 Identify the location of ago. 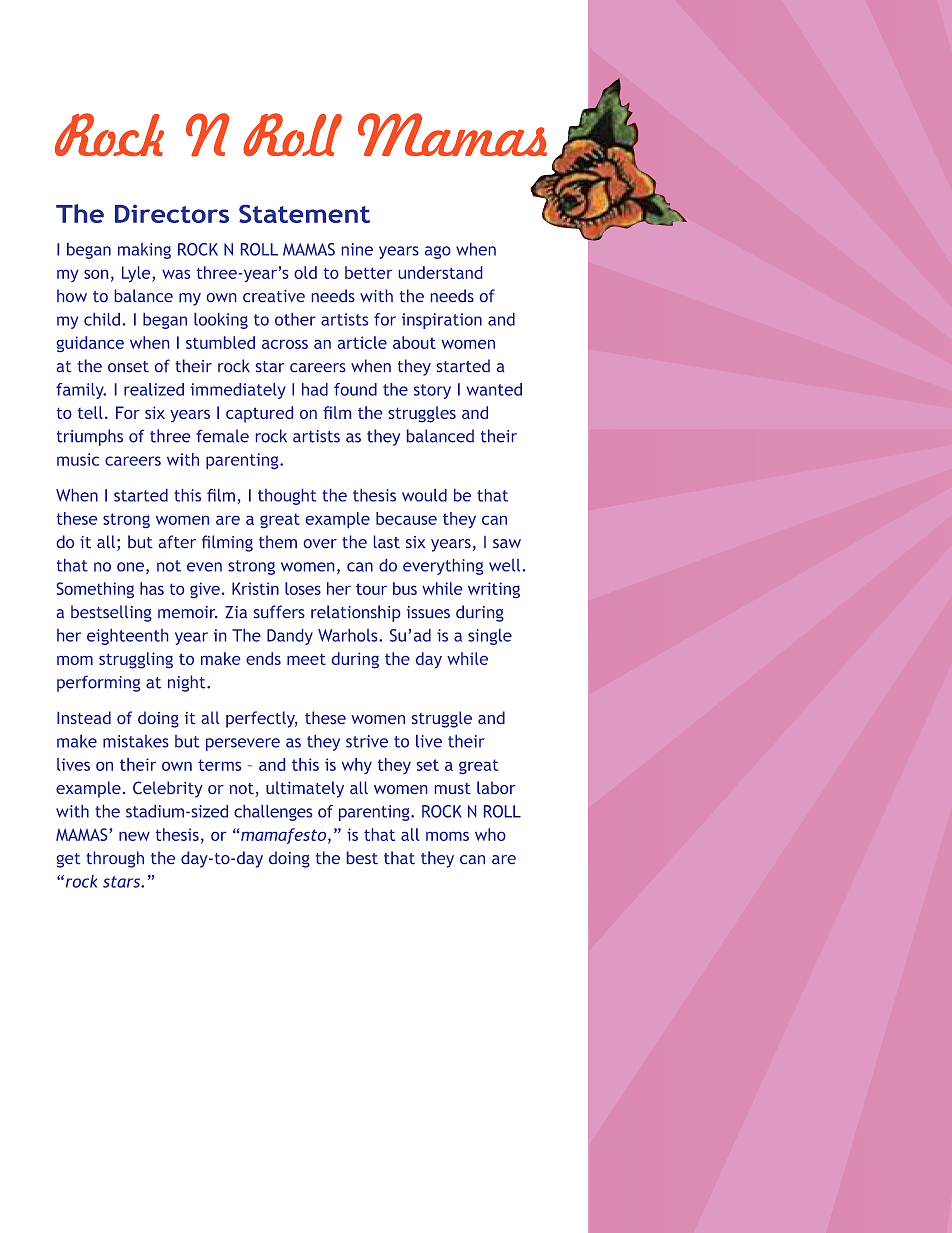
(438, 252).
